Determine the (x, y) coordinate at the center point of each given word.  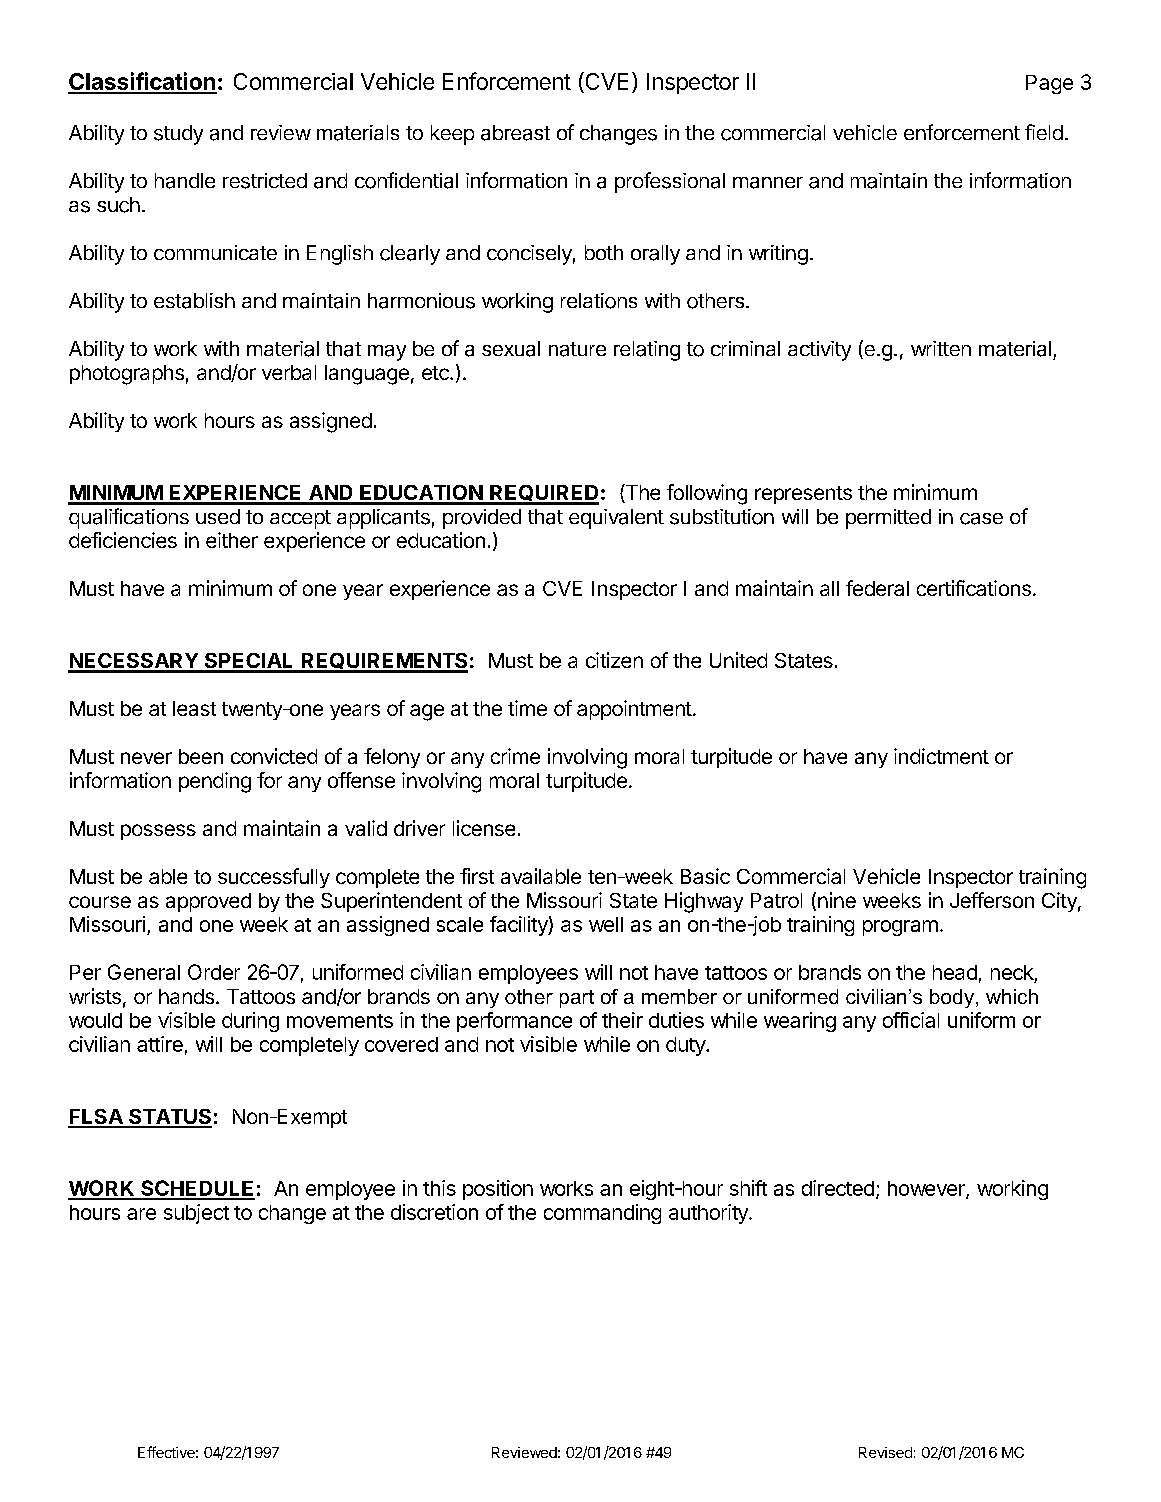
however (927, 1190)
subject (196, 1214)
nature (577, 349)
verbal (289, 372)
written (941, 348)
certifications (974, 588)
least (194, 708)
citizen (614, 660)
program (900, 928)
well (606, 924)
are (141, 1214)
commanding (602, 1214)
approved (208, 902)
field (1044, 132)
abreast (515, 133)
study (178, 135)
